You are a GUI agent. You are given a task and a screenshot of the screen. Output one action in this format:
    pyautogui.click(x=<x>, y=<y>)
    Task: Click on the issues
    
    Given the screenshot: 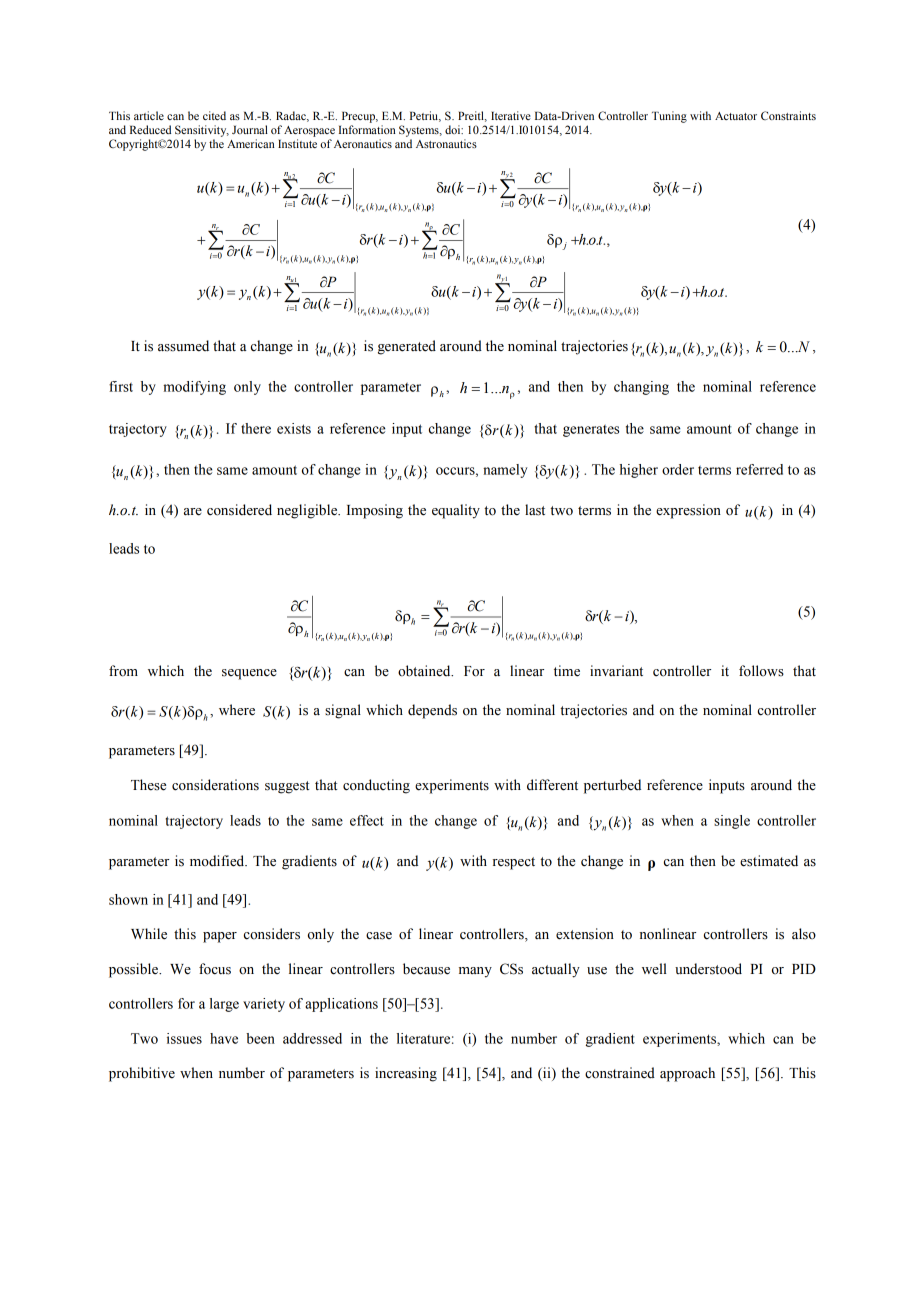 What is the action you would take?
    pyautogui.click(x=184, y=1038)
